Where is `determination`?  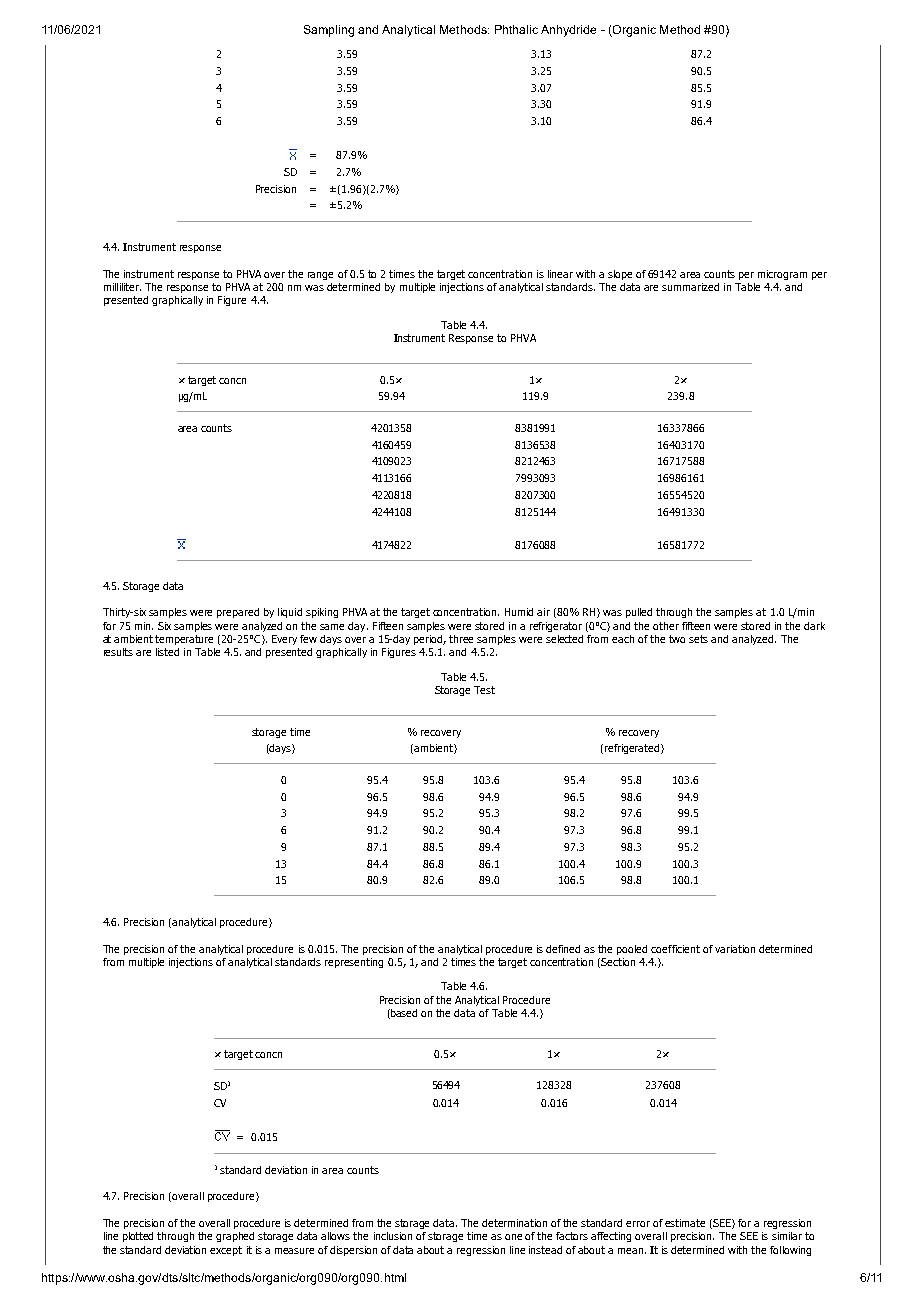 determination is located at coordinates (514, 1223).
